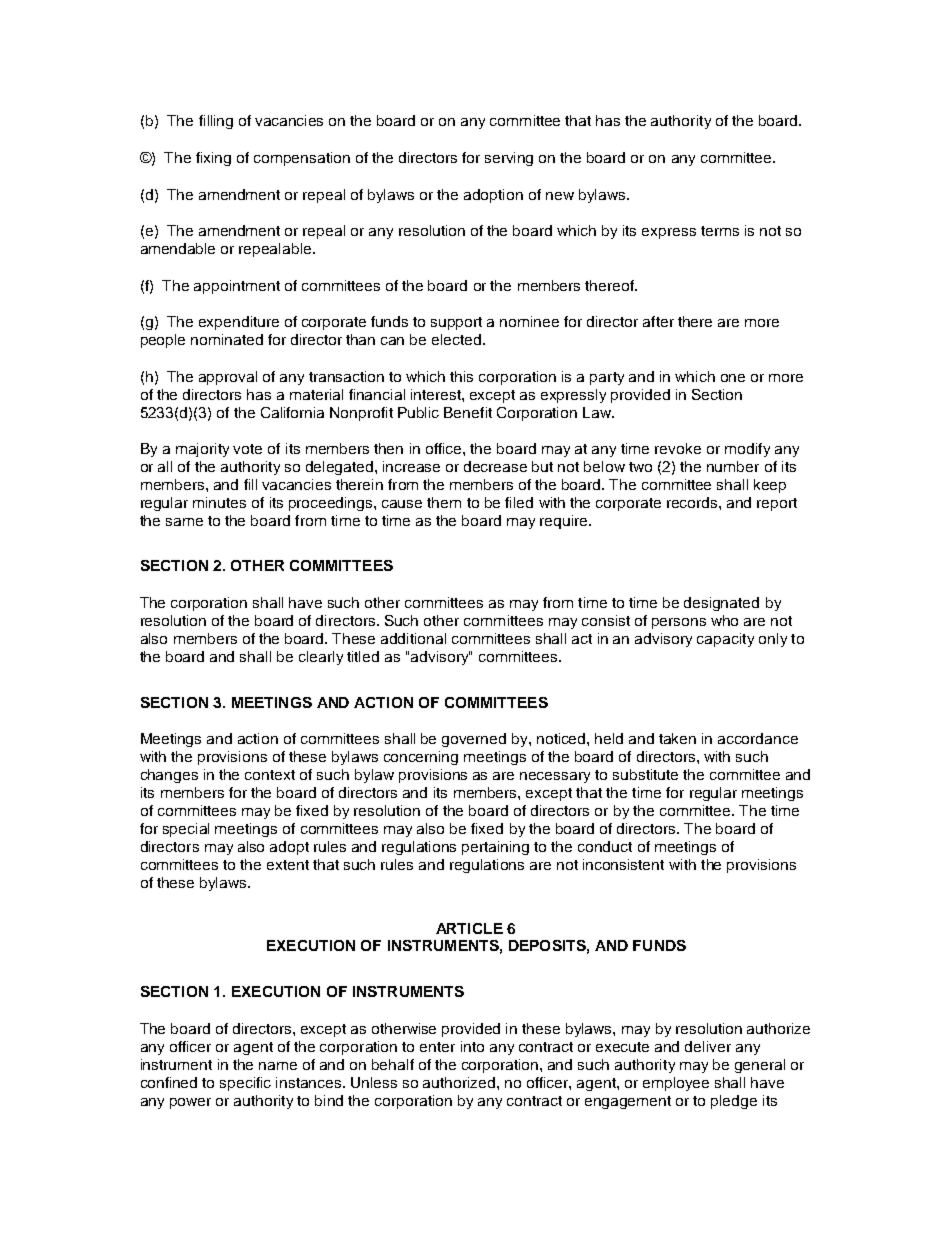 The height and width of the screenshot is (1233, 952). I want to click on specific, so click(245, 1084).
